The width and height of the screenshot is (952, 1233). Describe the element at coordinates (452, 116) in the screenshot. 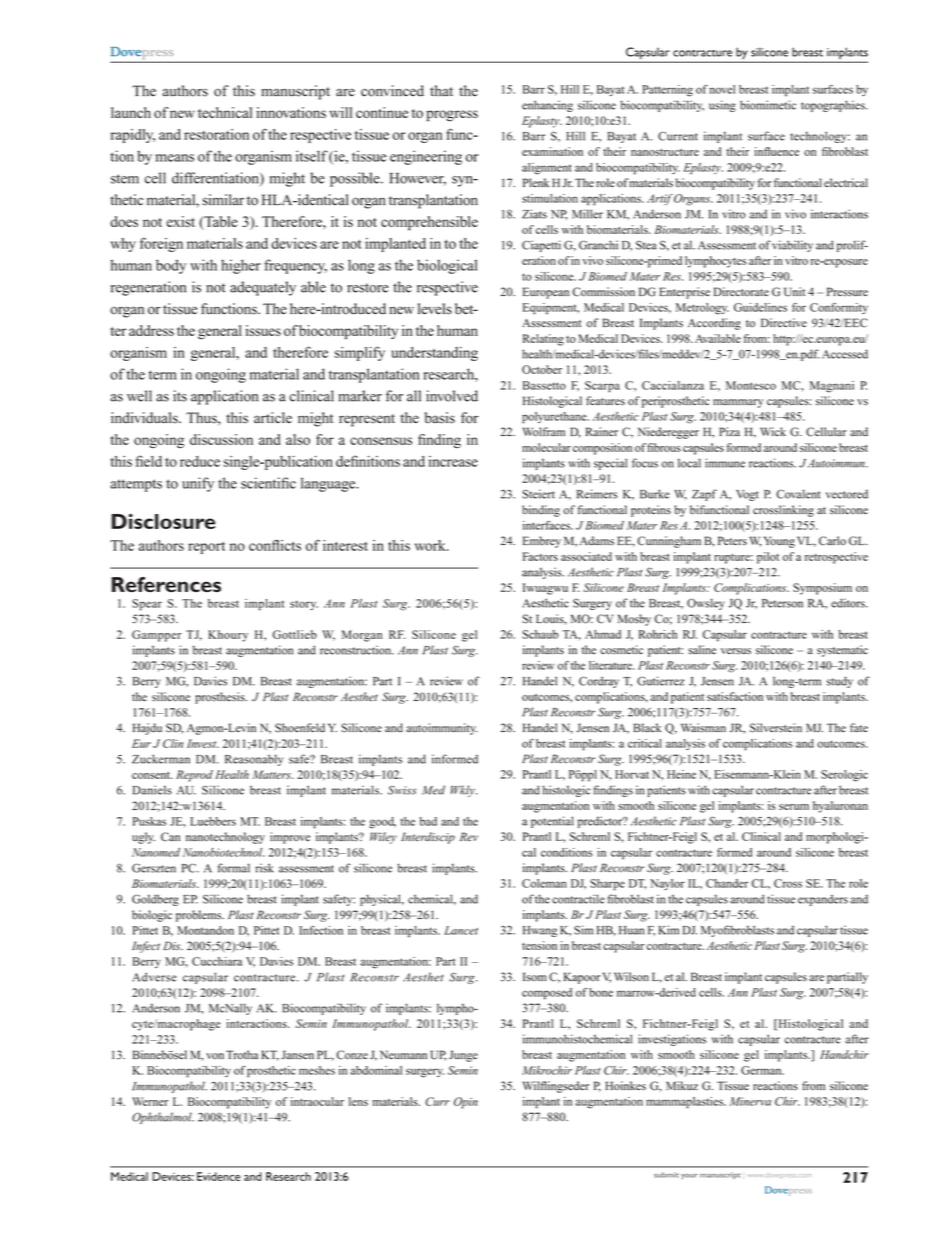

I see `progress` at that location.
